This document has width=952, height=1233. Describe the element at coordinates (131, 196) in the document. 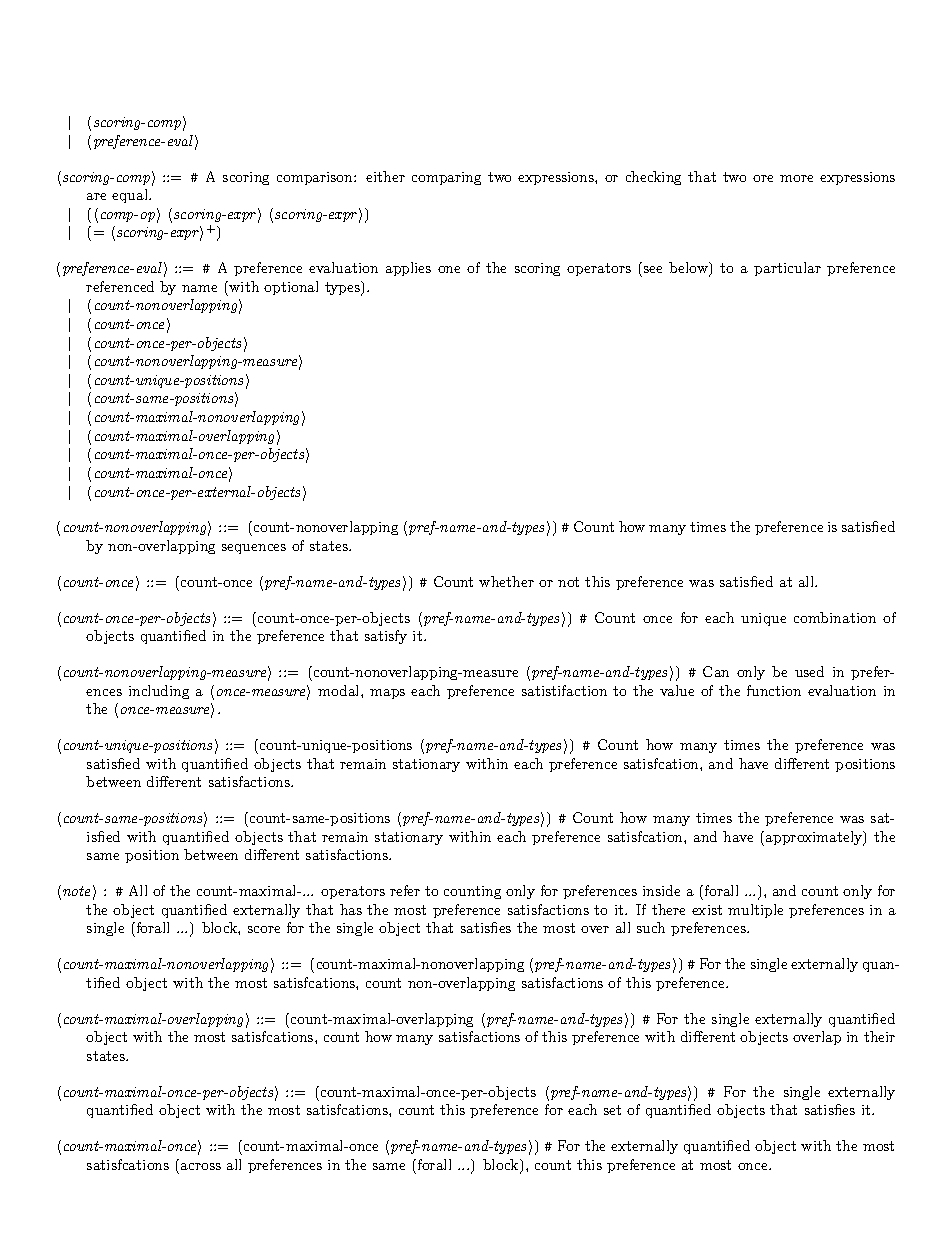

I see `equal` at that location.
